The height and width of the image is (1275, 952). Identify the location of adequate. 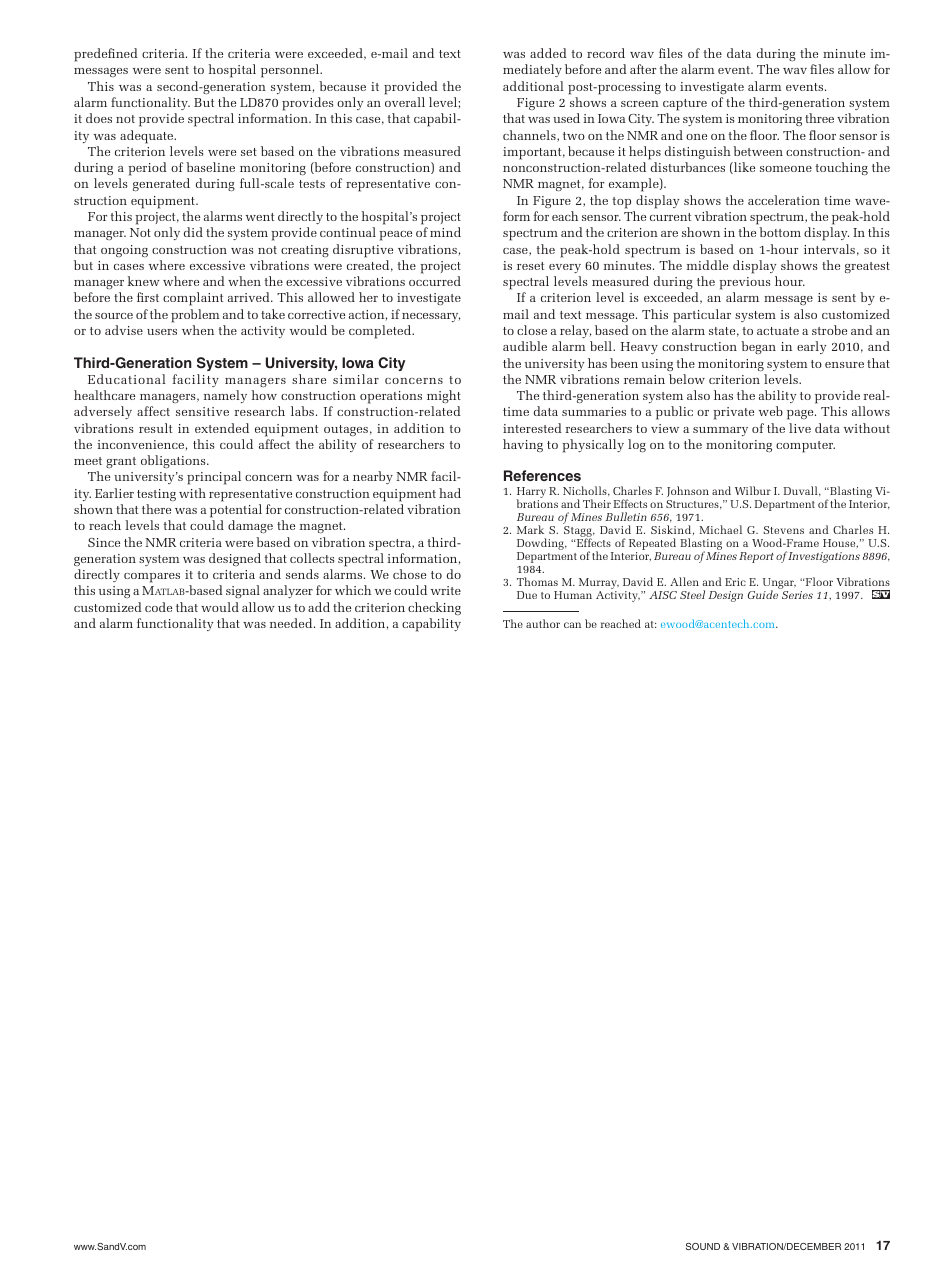
(148, 137).
